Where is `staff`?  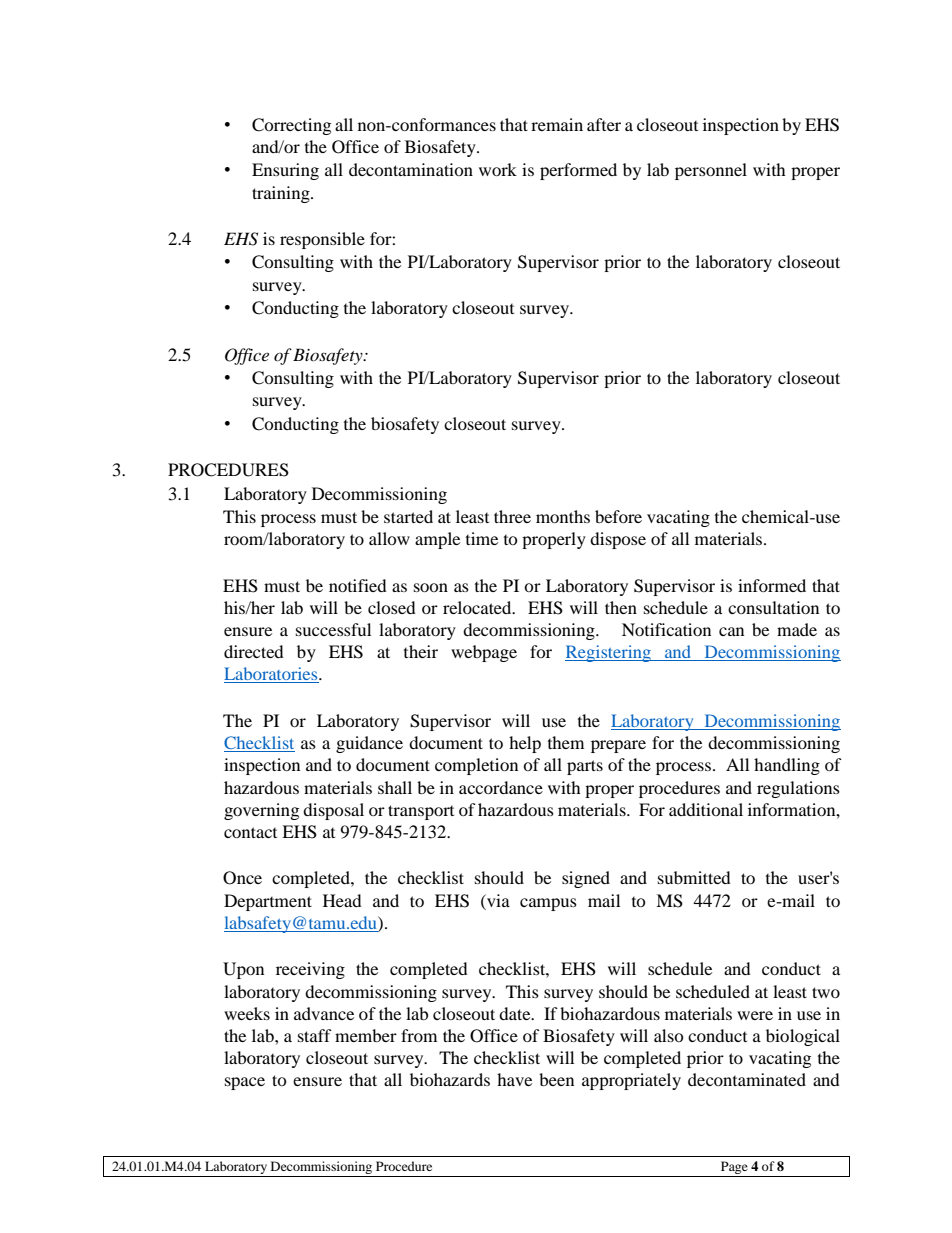 staff is located at coordinates (315, 1035).
